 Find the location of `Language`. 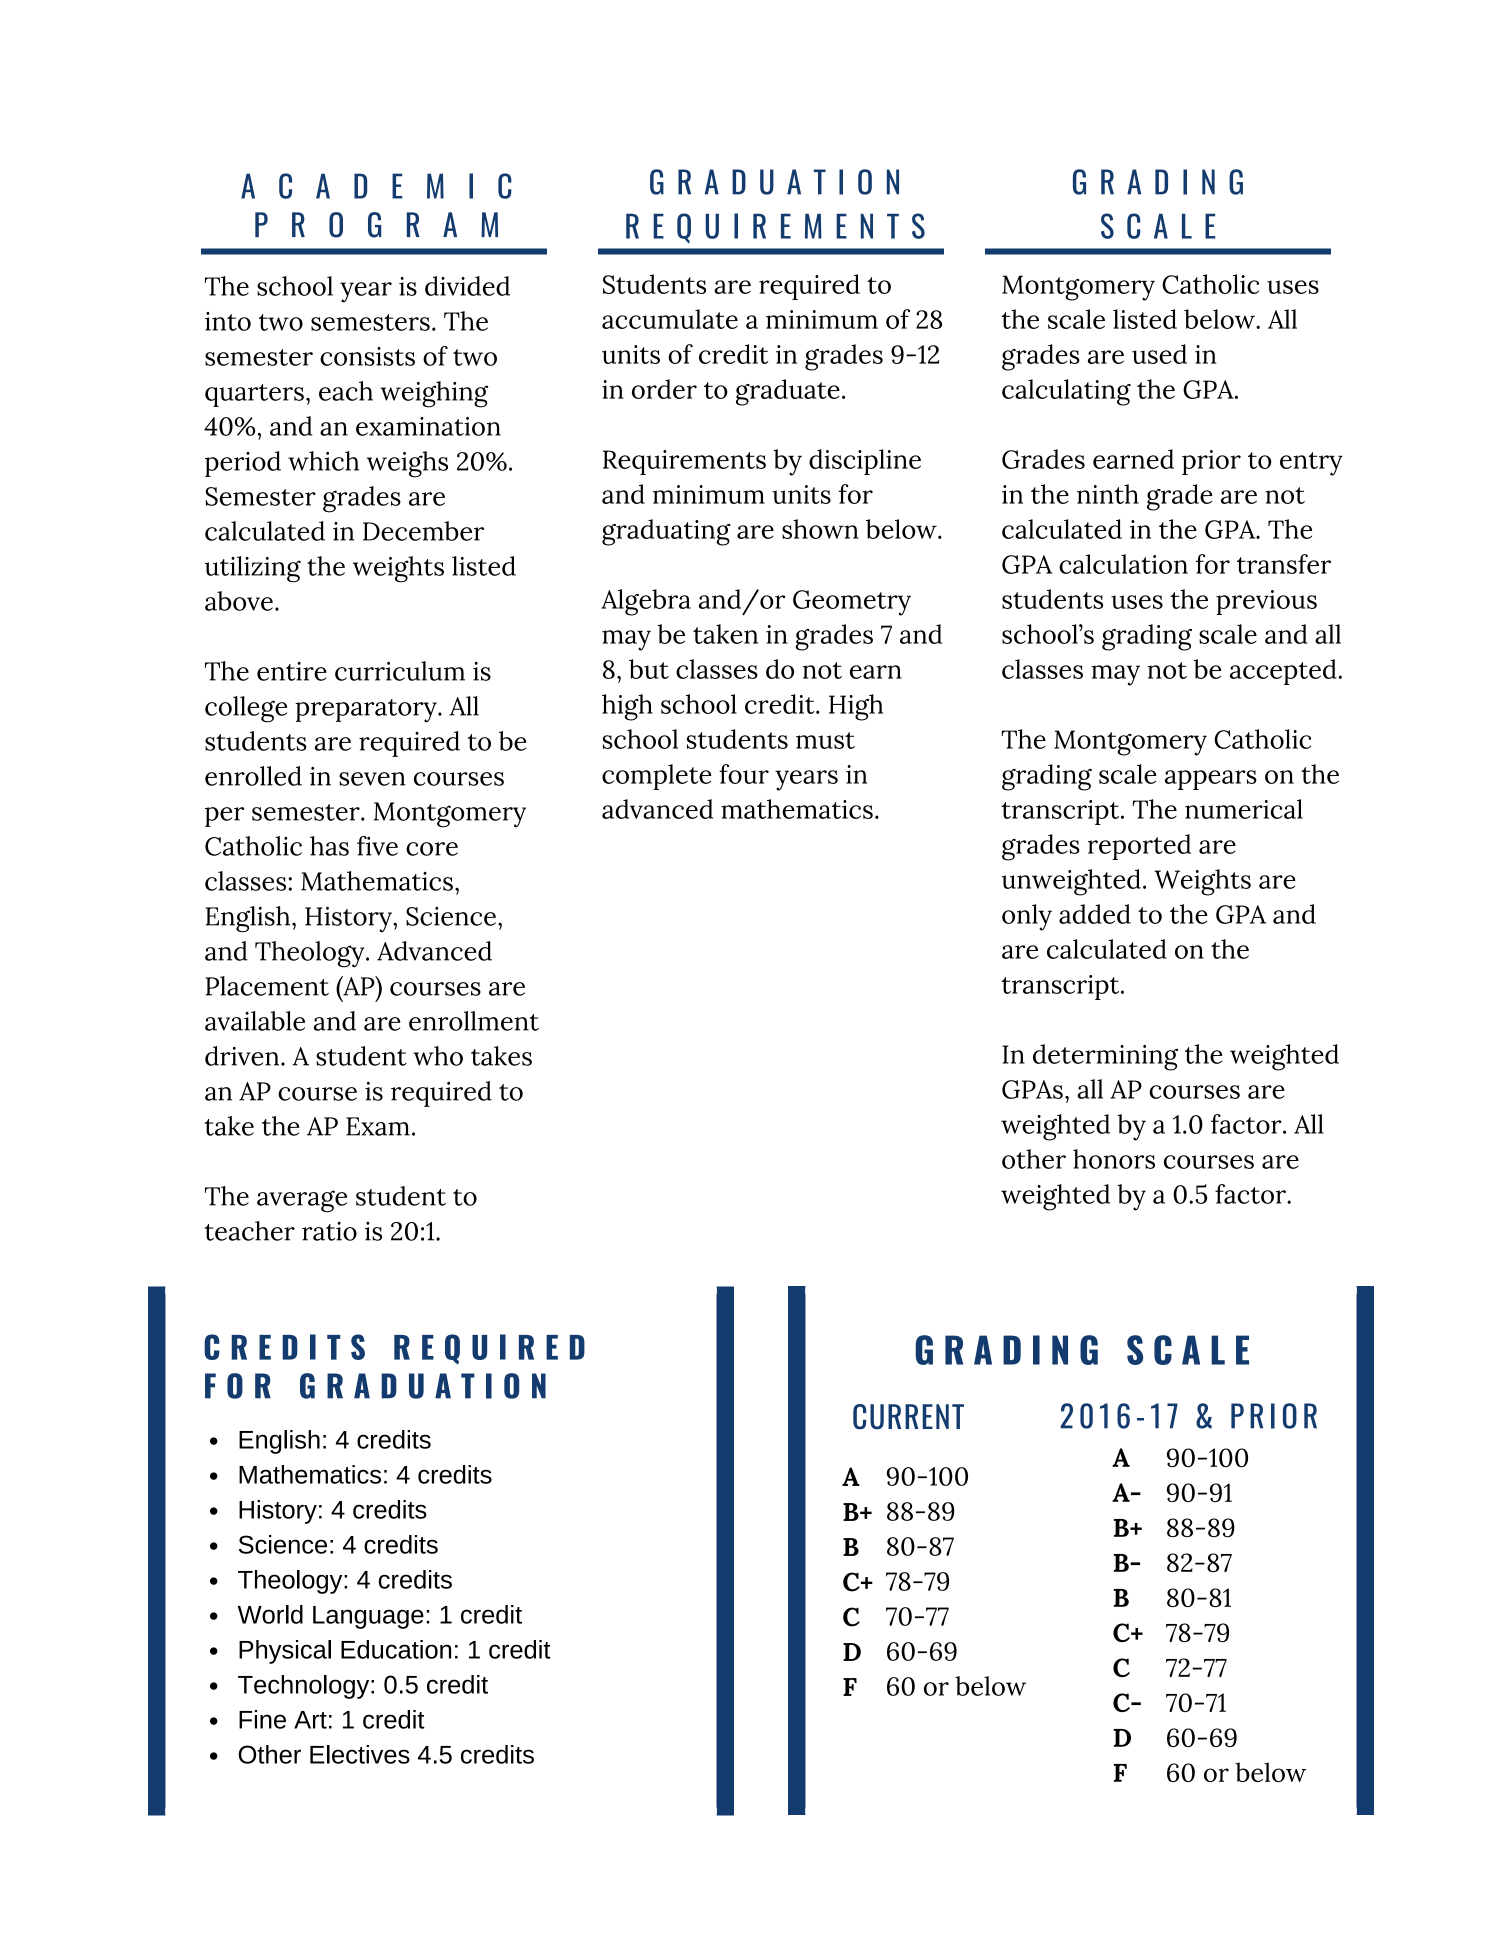

Language is located at coordinates (368, 1617).
